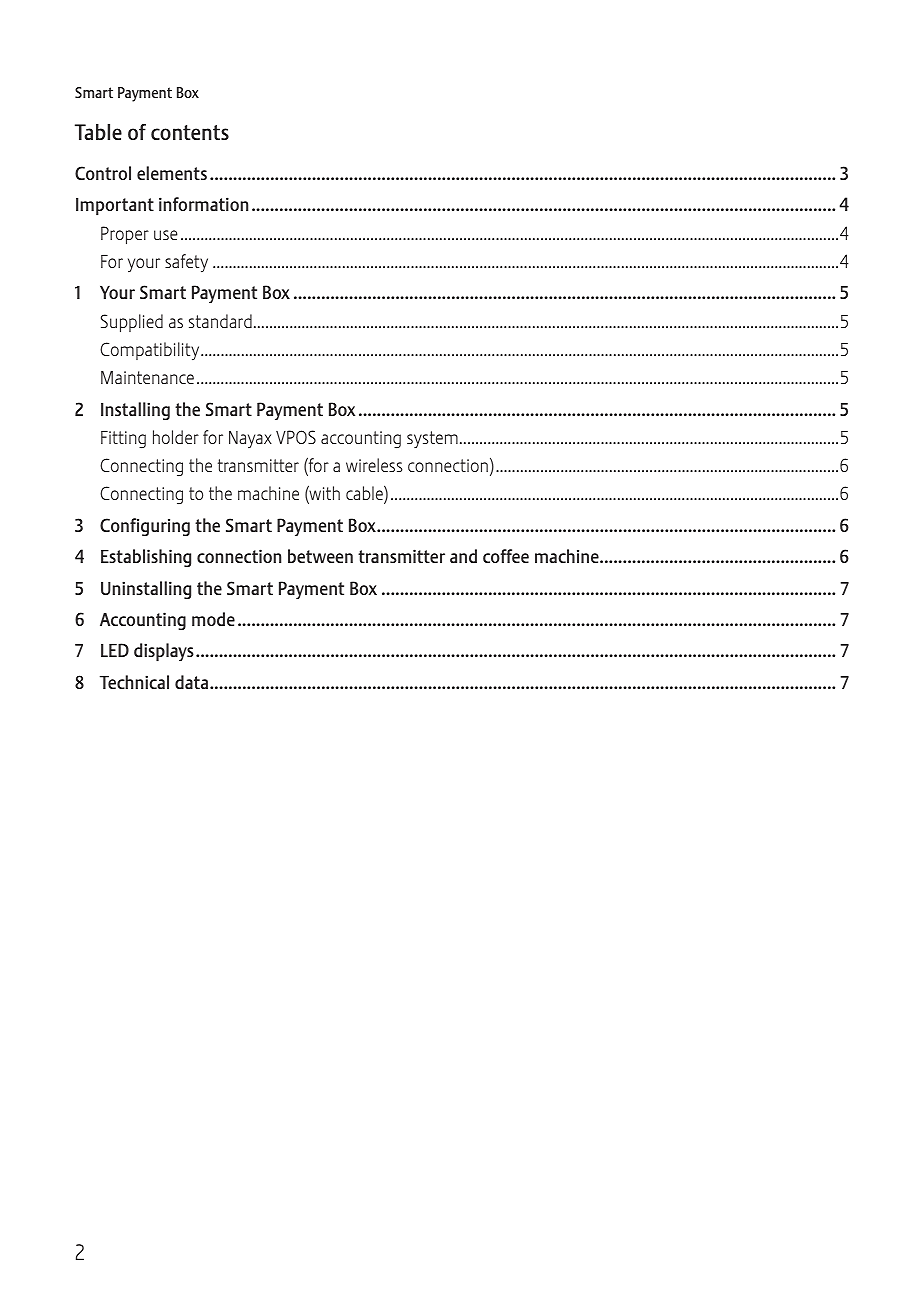  What do you see at coordinates (203, 204) in the screenshot?
I see `information` at bounding box center [203, 204].
